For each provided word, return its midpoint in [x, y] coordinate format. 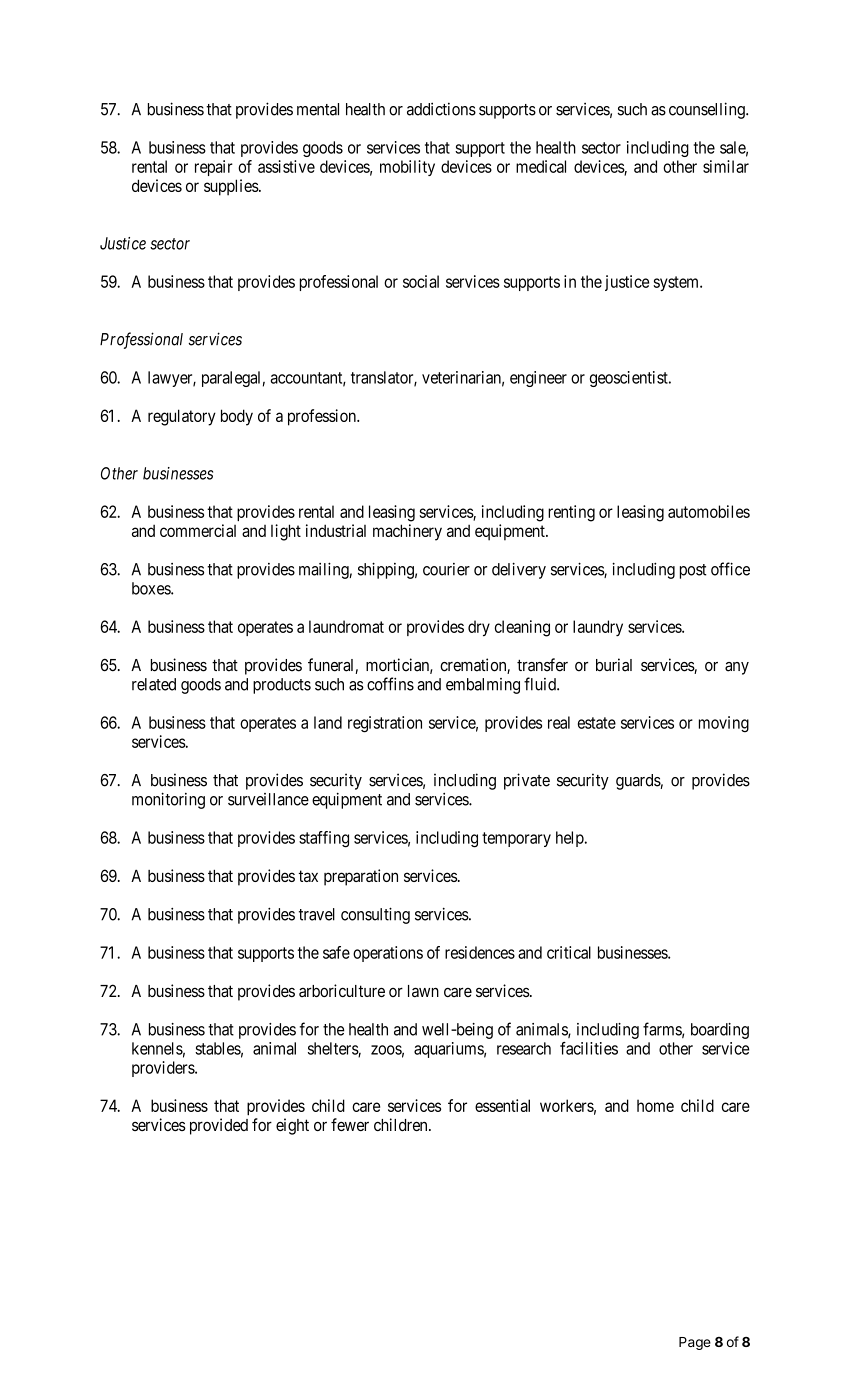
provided [219, 1126]
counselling [708, 110]
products [282, 686]
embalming [483, 686]
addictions [441, 109]
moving [724, 724]
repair [214, 168]
